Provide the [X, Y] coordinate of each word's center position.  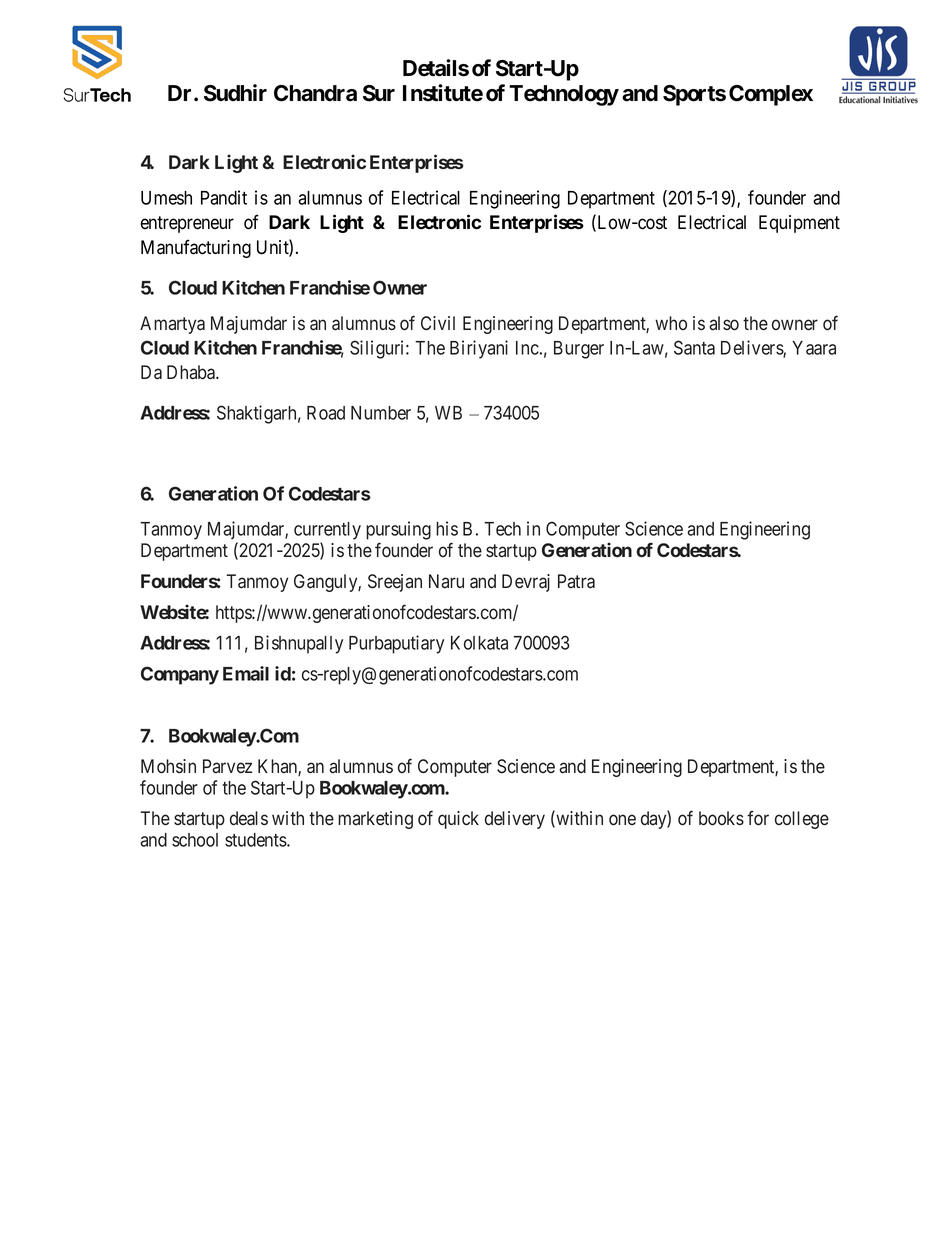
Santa [694, 347]
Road [326, 413]
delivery [515, 820]
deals [249, 818]
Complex [771, 95]
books [721, 818]
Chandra [315, 93]
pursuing [398, 530]
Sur [379, 93]
